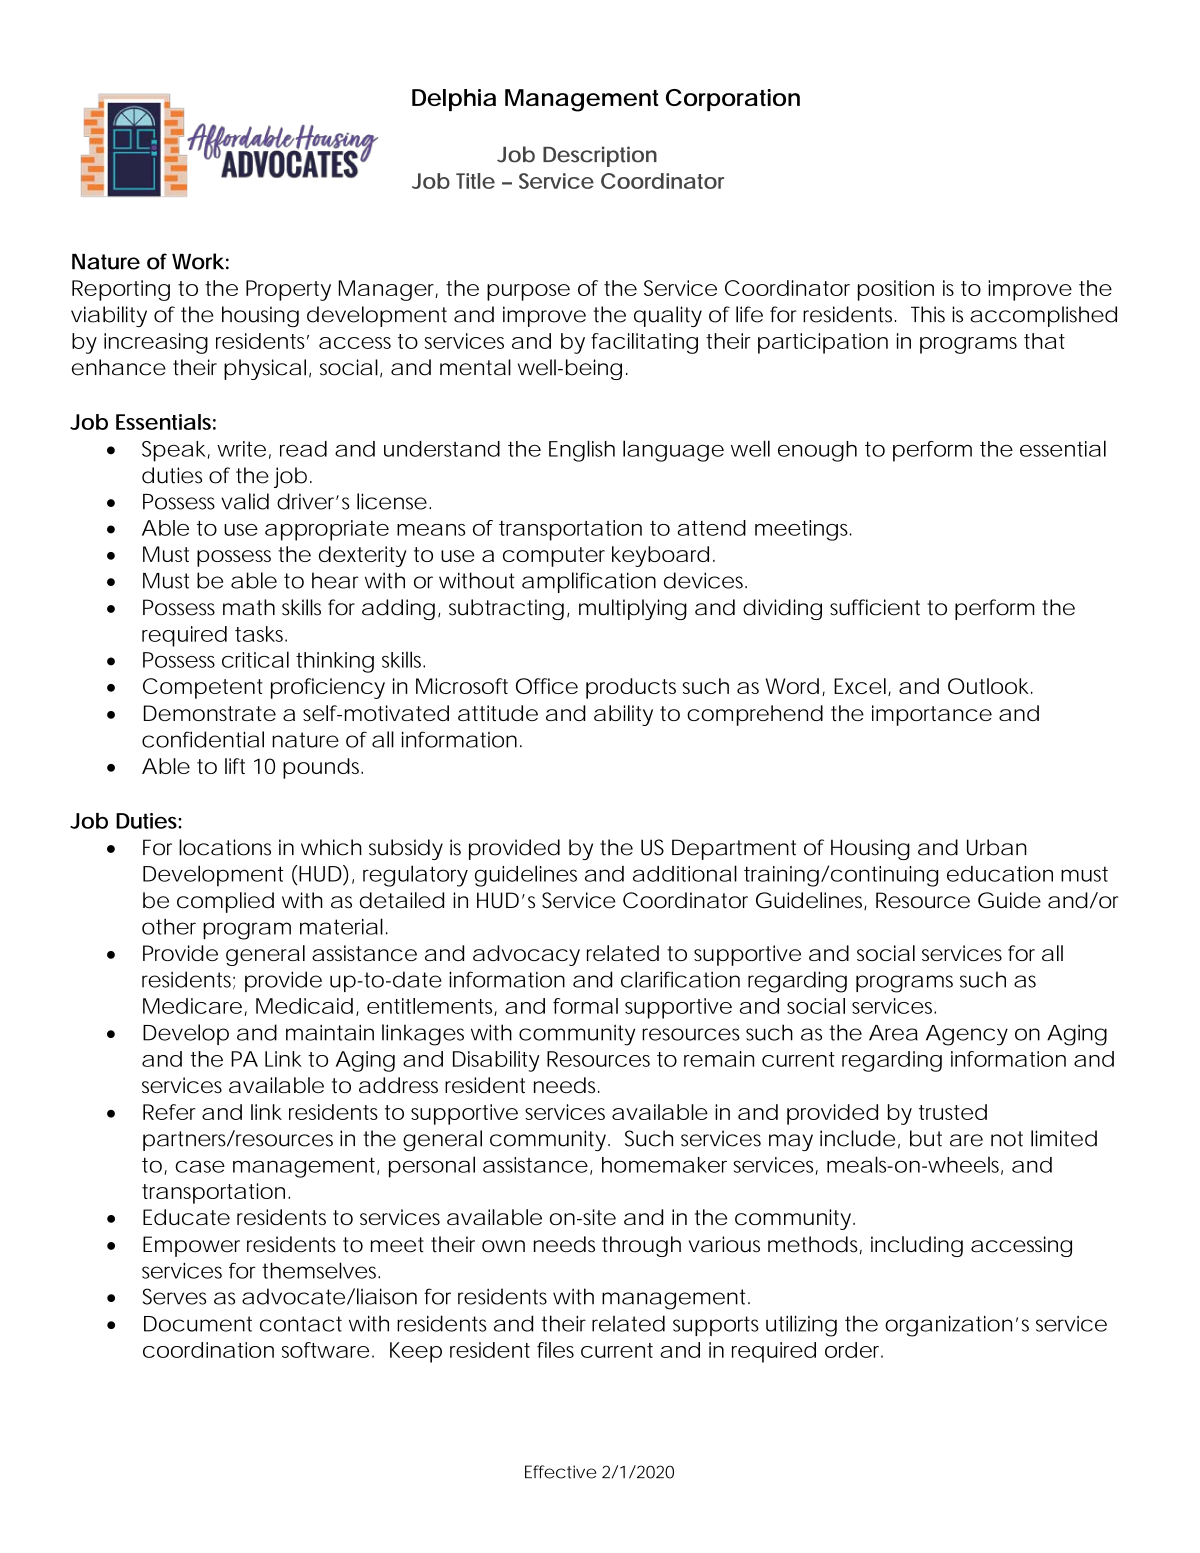 Image resolution: width=1200 pixels, height=1553 pixels. I want to click on material, so click(341, 926).
